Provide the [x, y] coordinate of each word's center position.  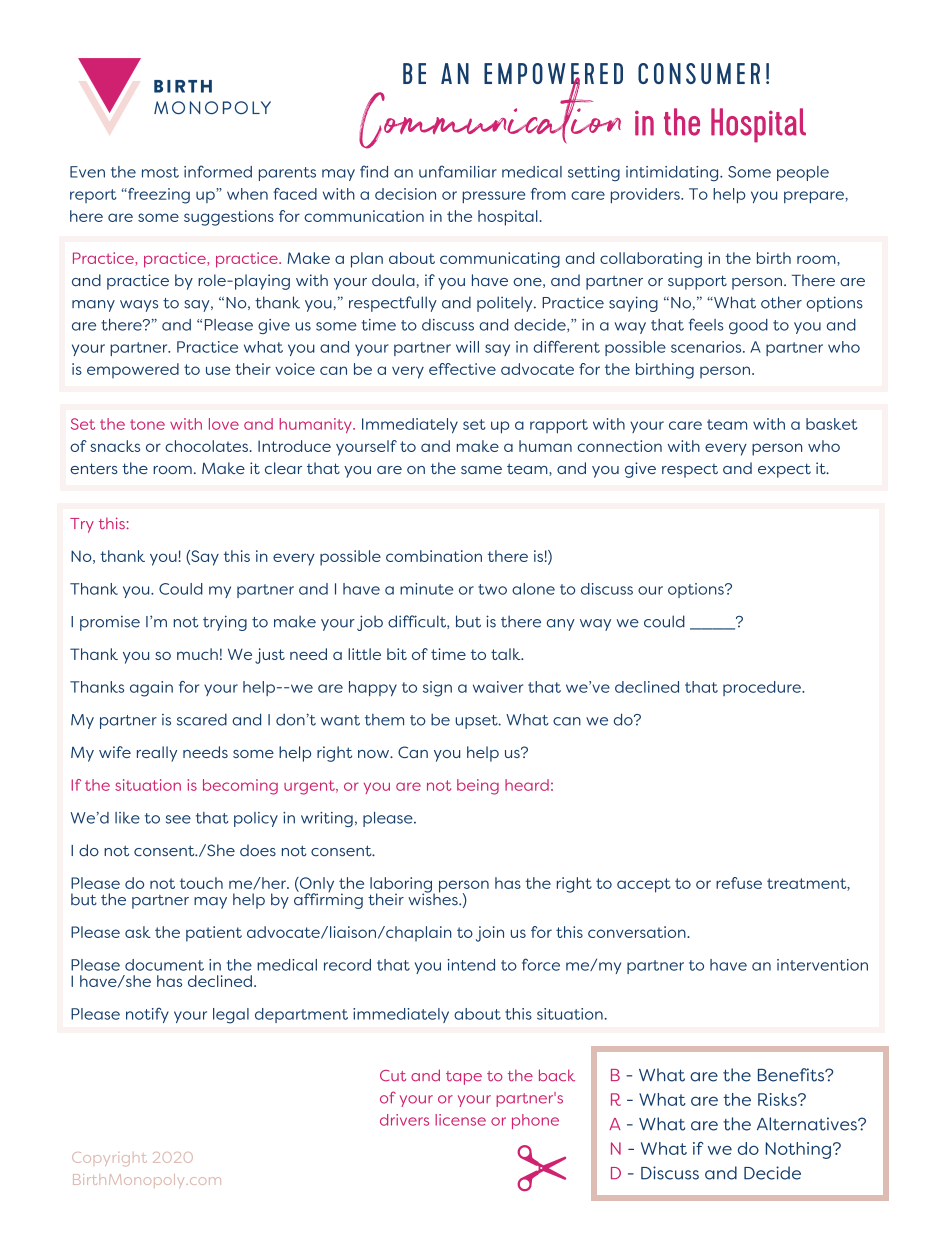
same [481, 470]
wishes [434, 898]
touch [201, 883]
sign [437, 689]
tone [147, 424]
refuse [739, 883]
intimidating [673, 174]
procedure [763, 688]
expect [784, 470]
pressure [493, 197]
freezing [158, 196]
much [197, 654]
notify [147, 1015]
